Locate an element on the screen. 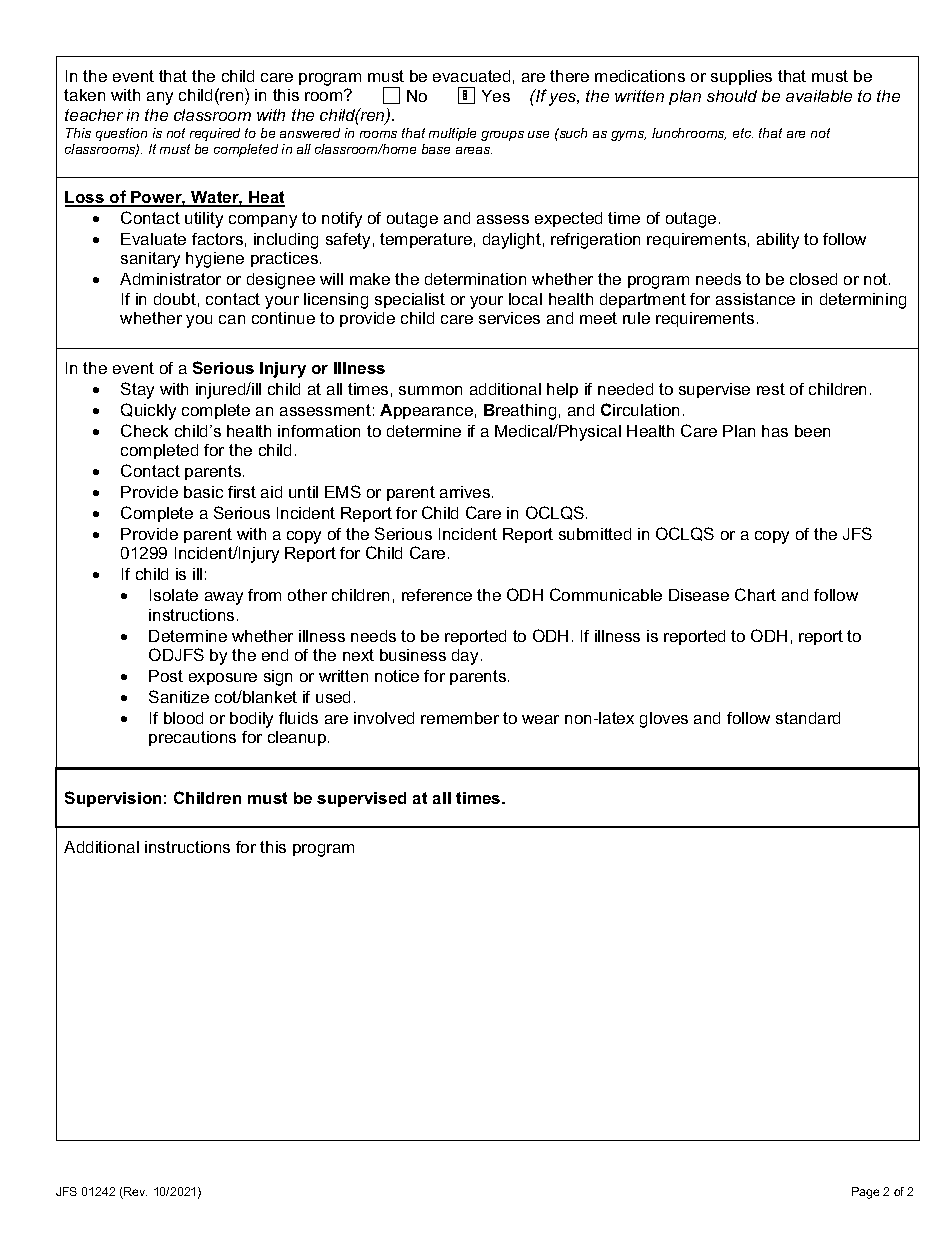  standard is located at coordinates (808, 718).
